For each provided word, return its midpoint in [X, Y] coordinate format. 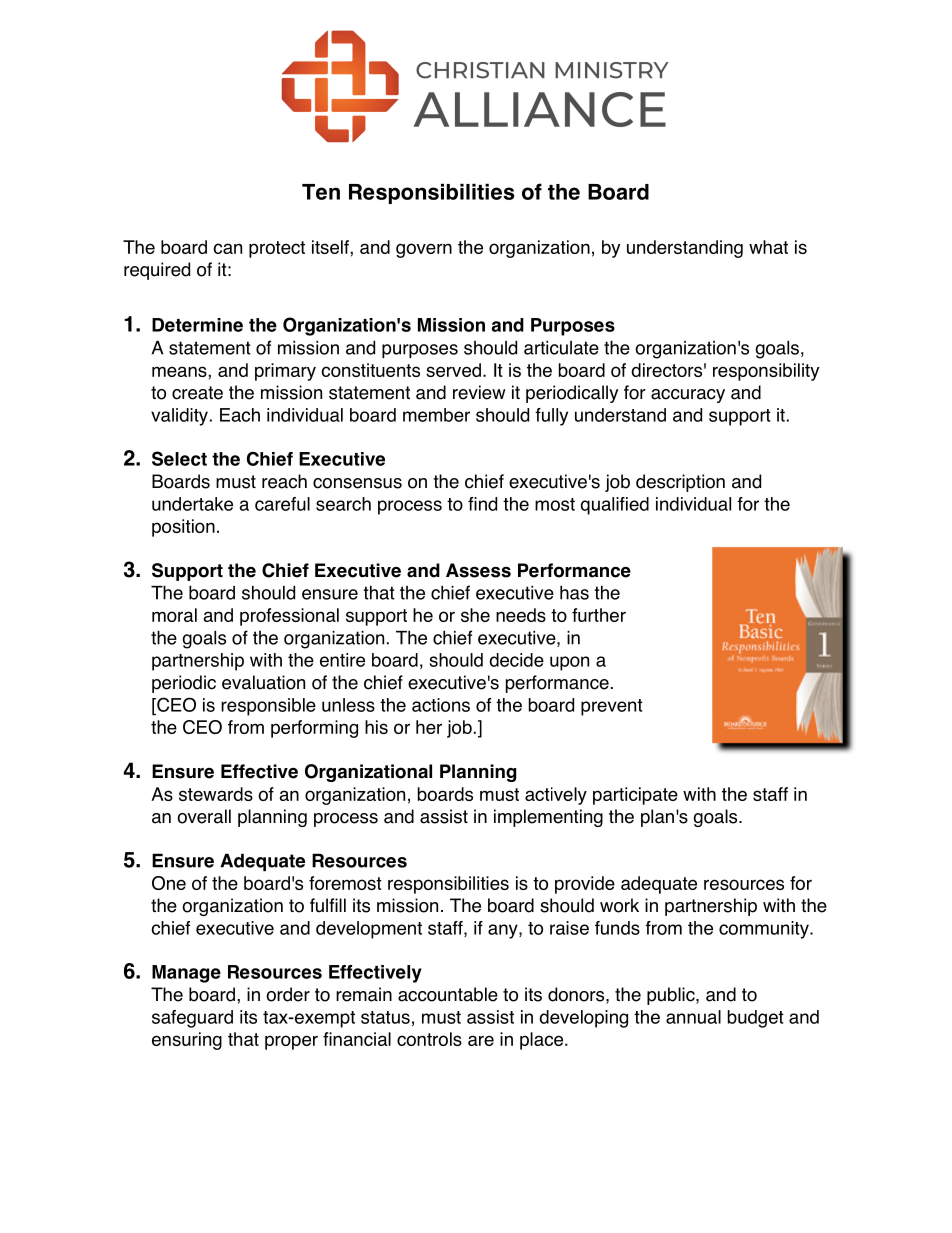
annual [693, 1017]
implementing [548, 818]
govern [424, 250]
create [197, 393]
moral [174, 615]
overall [204, 816]
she [475, 615]
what [768, 247]
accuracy [688, 396]
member [436, 415]
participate [635, 796]
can [227, 248]
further [599, 615]
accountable [448, 994]
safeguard [192, 1019]
